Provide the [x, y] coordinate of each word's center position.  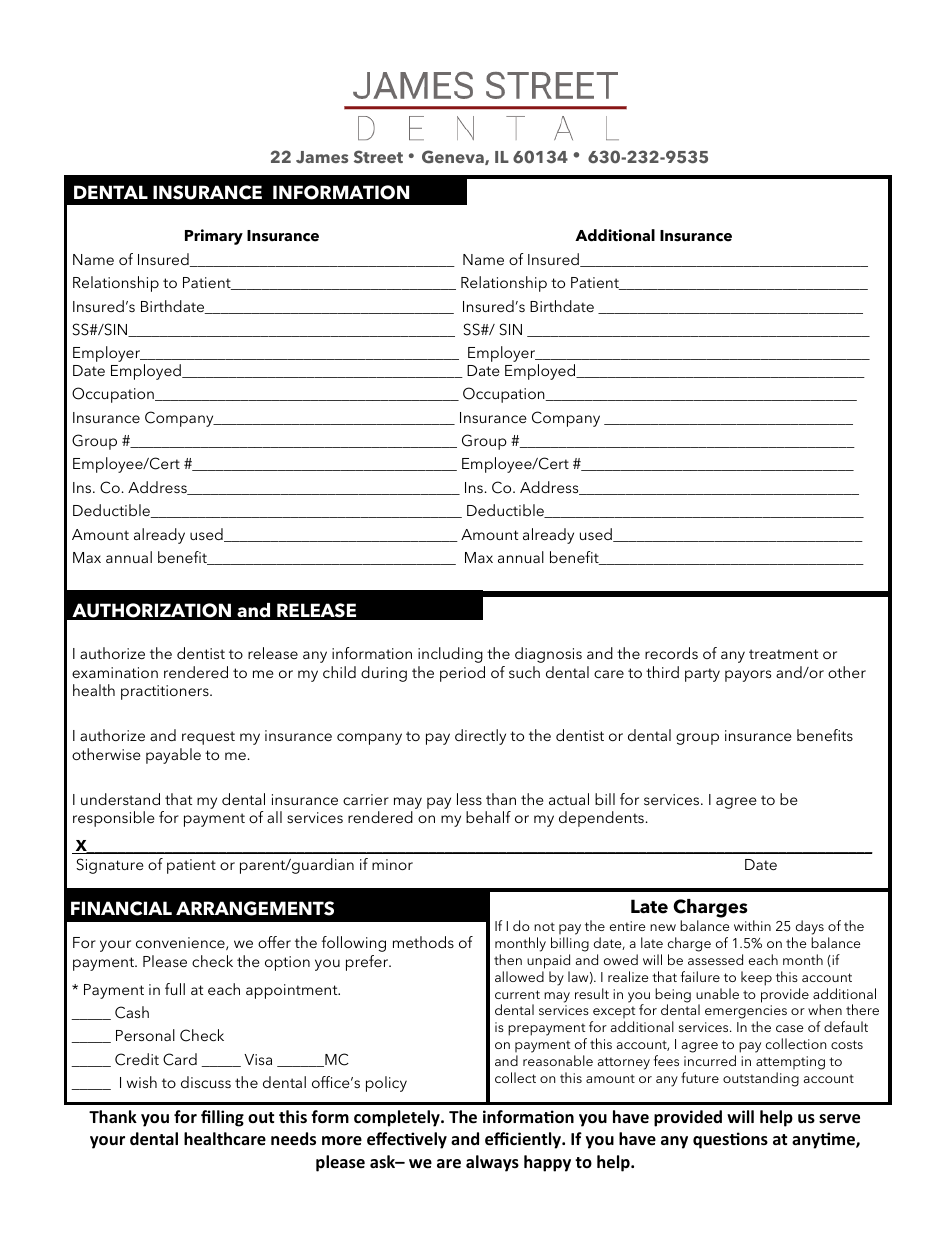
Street [378, 156]
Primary [214, 237]
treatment [783, 654]
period [462, 674]
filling [222, 1118]
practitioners [166, 692]
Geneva [454, 157]
